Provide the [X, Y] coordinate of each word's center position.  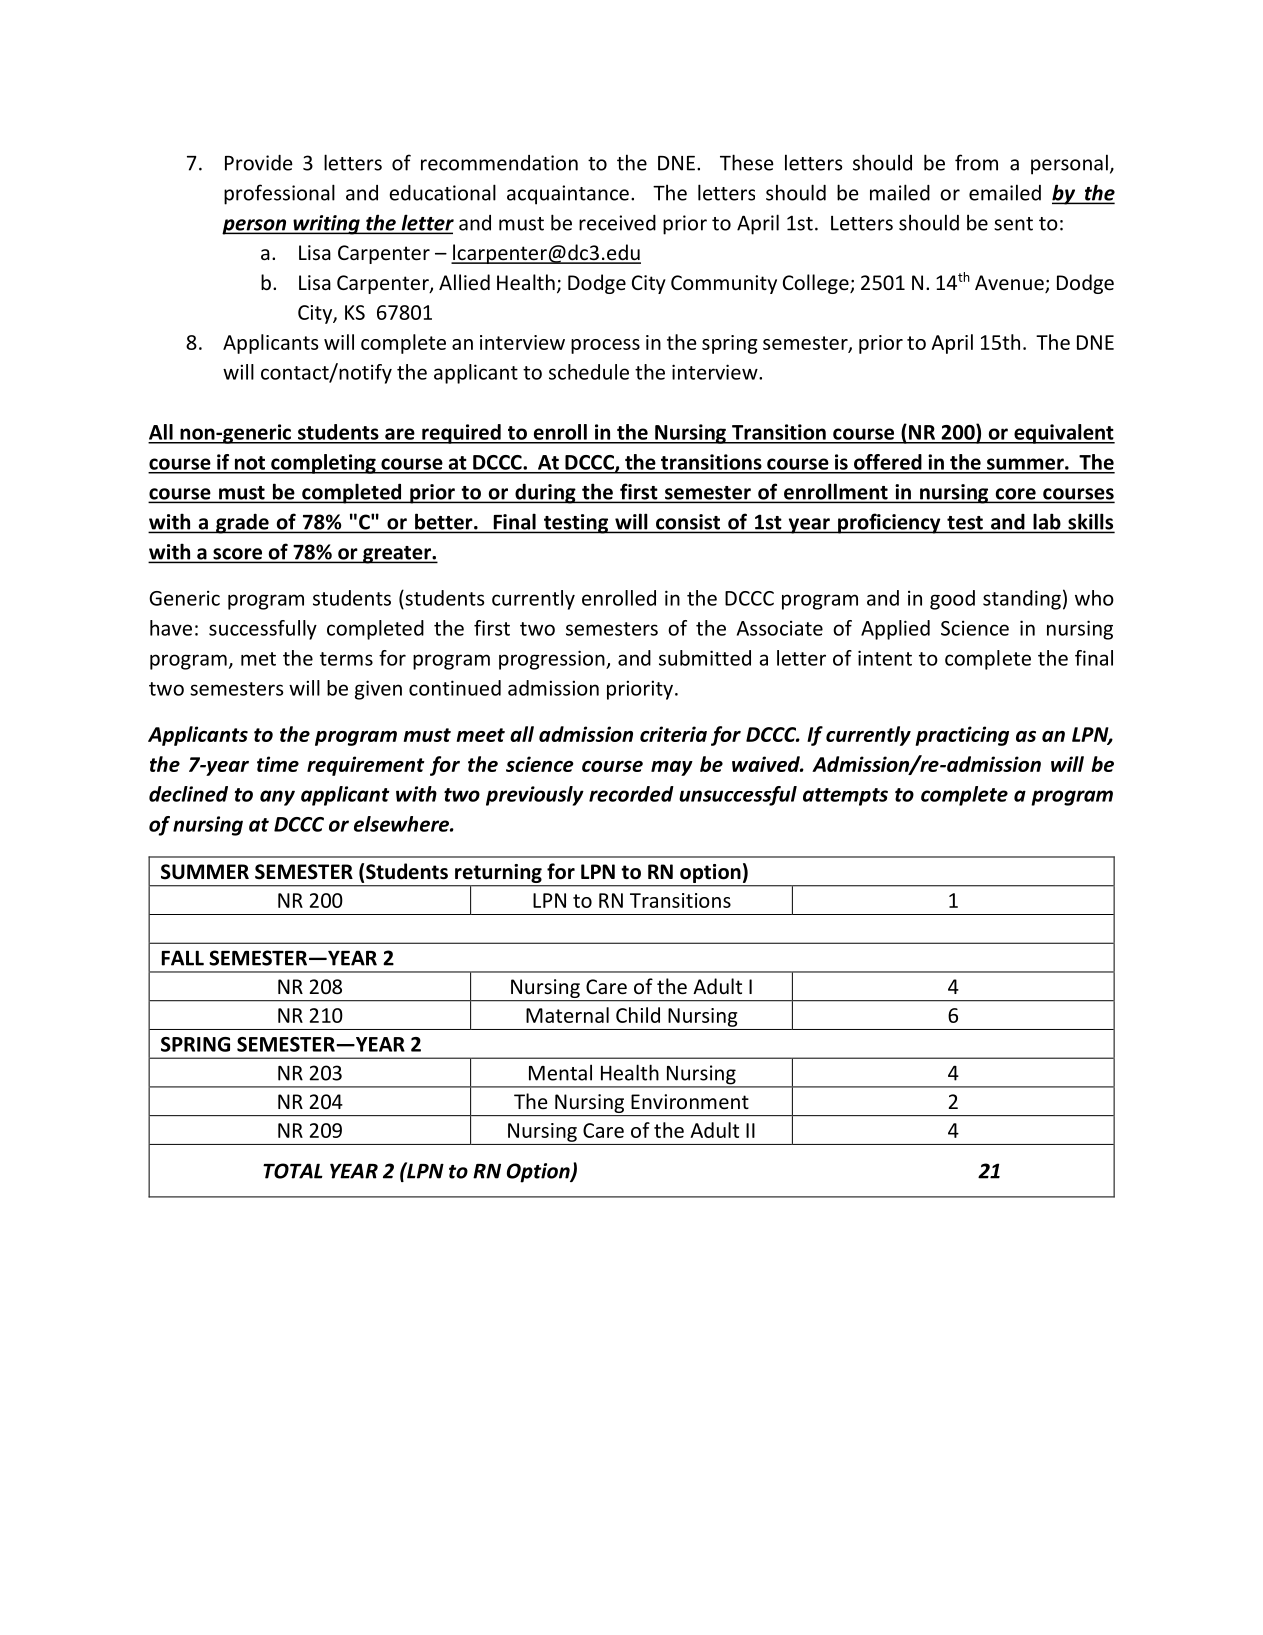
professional [279, 194]
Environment [690, 1102]
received [617, 222]
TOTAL [293, 1171]
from [976, 162]
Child [638, 1015]
